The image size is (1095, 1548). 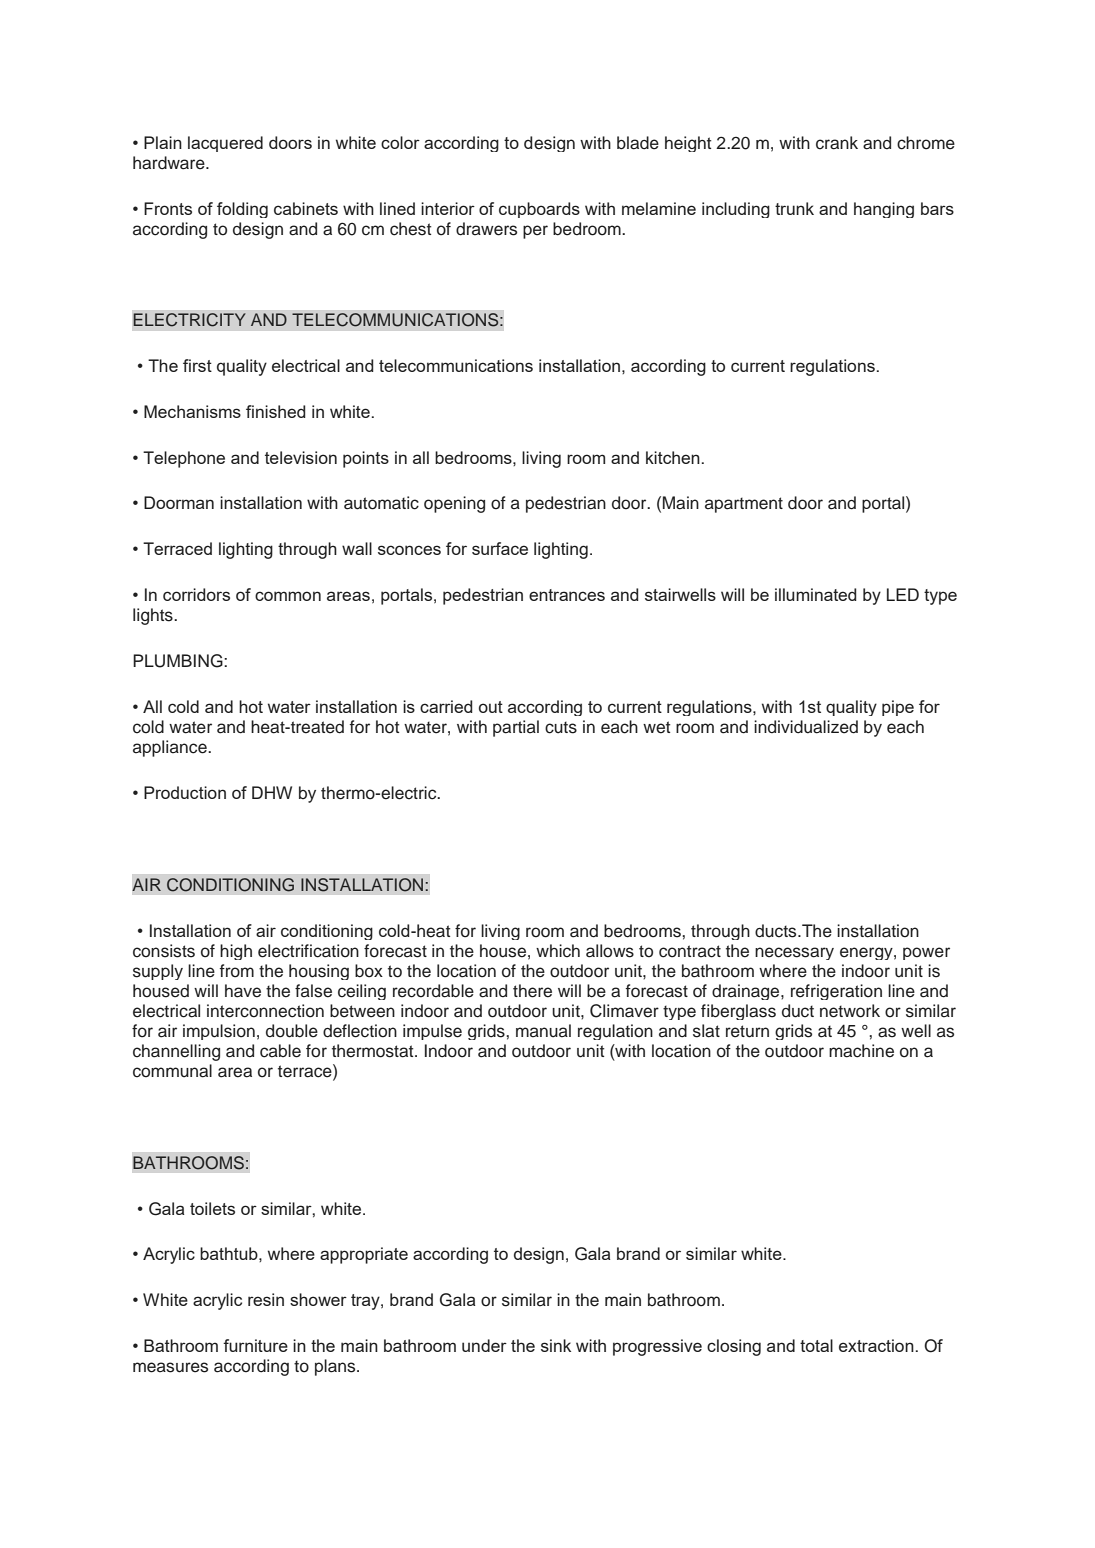 I want to click on folding, so click(x=242, y=210).
